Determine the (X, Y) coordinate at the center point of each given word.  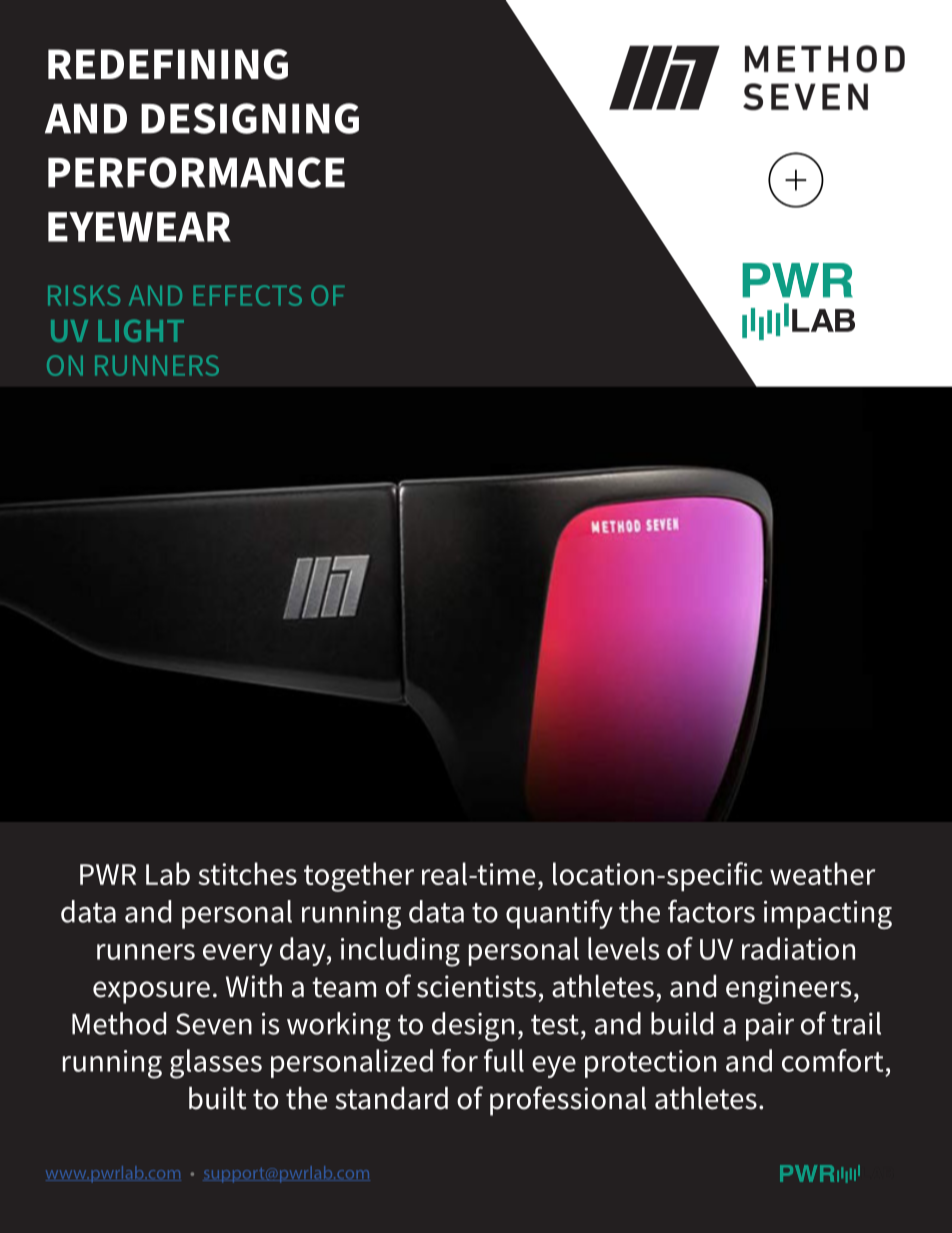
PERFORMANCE (196, 172)
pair (770, 1026)
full (504, 1060)
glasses (216, 1064)
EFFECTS (247, 295)
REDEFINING (168, 64)
